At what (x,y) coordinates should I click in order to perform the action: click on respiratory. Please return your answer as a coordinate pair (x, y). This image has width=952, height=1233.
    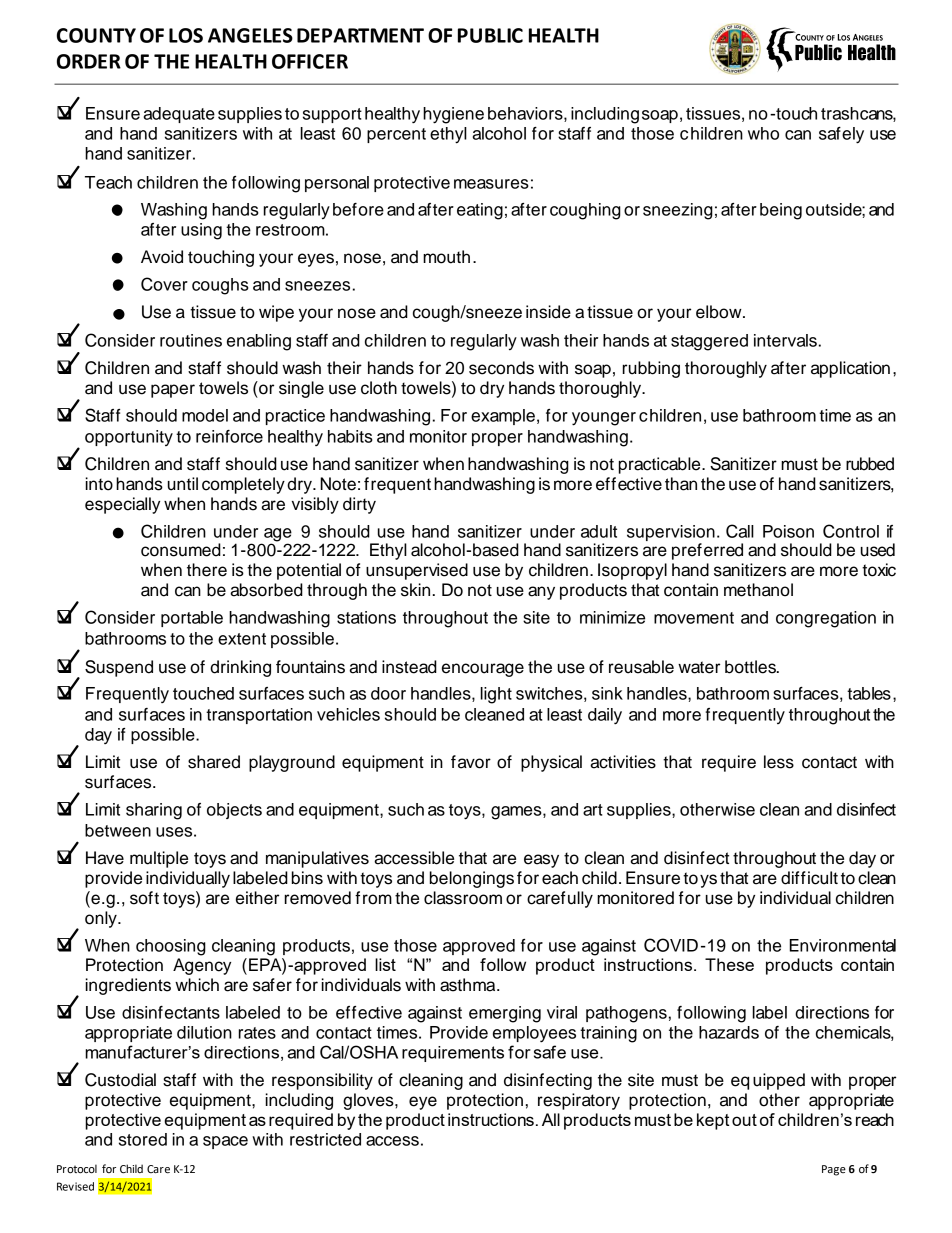
    Looking at the image, I should click on (579, 1101).
